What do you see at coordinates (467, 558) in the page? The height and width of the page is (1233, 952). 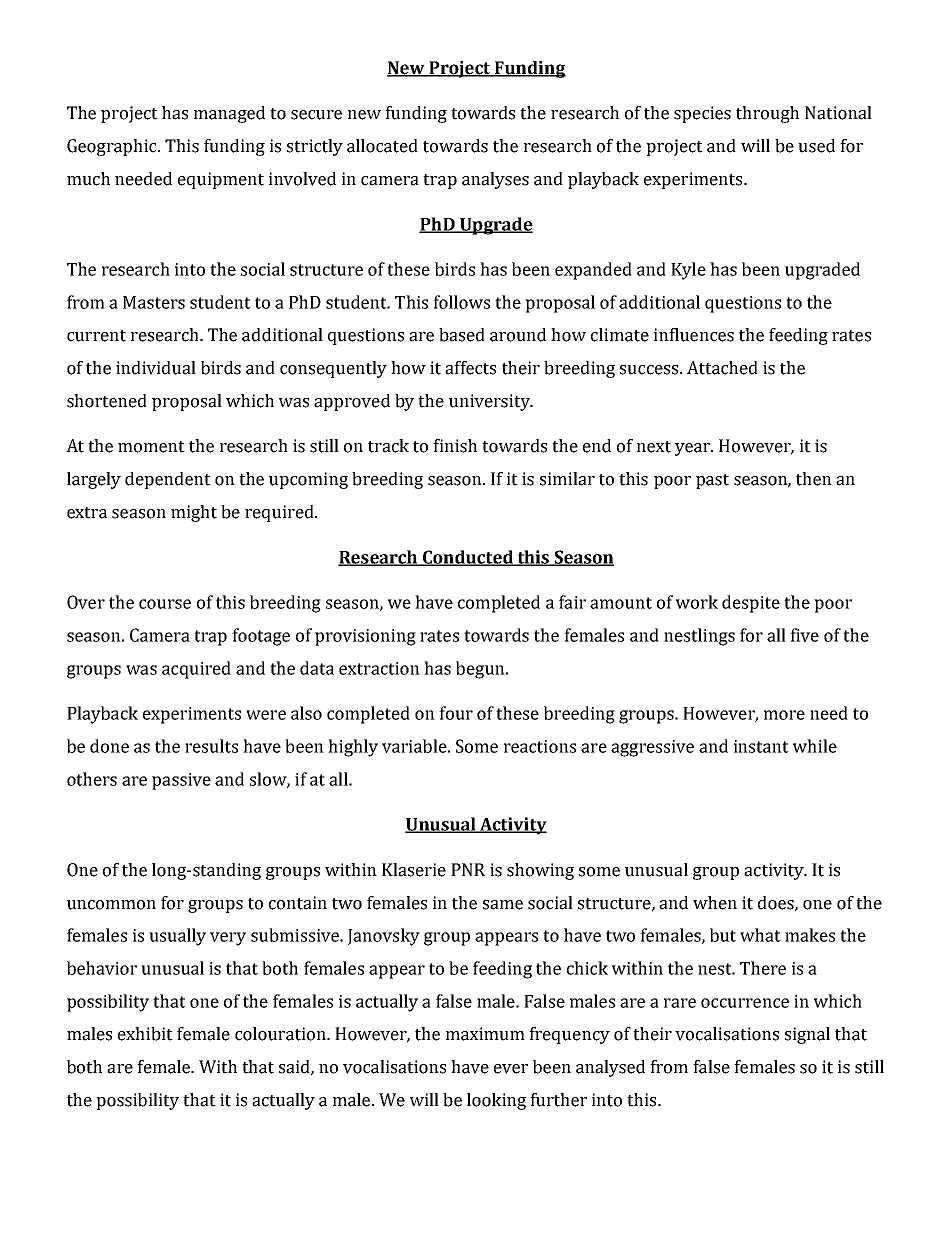 I see `Conducted` at bounding box center [467, 558].
